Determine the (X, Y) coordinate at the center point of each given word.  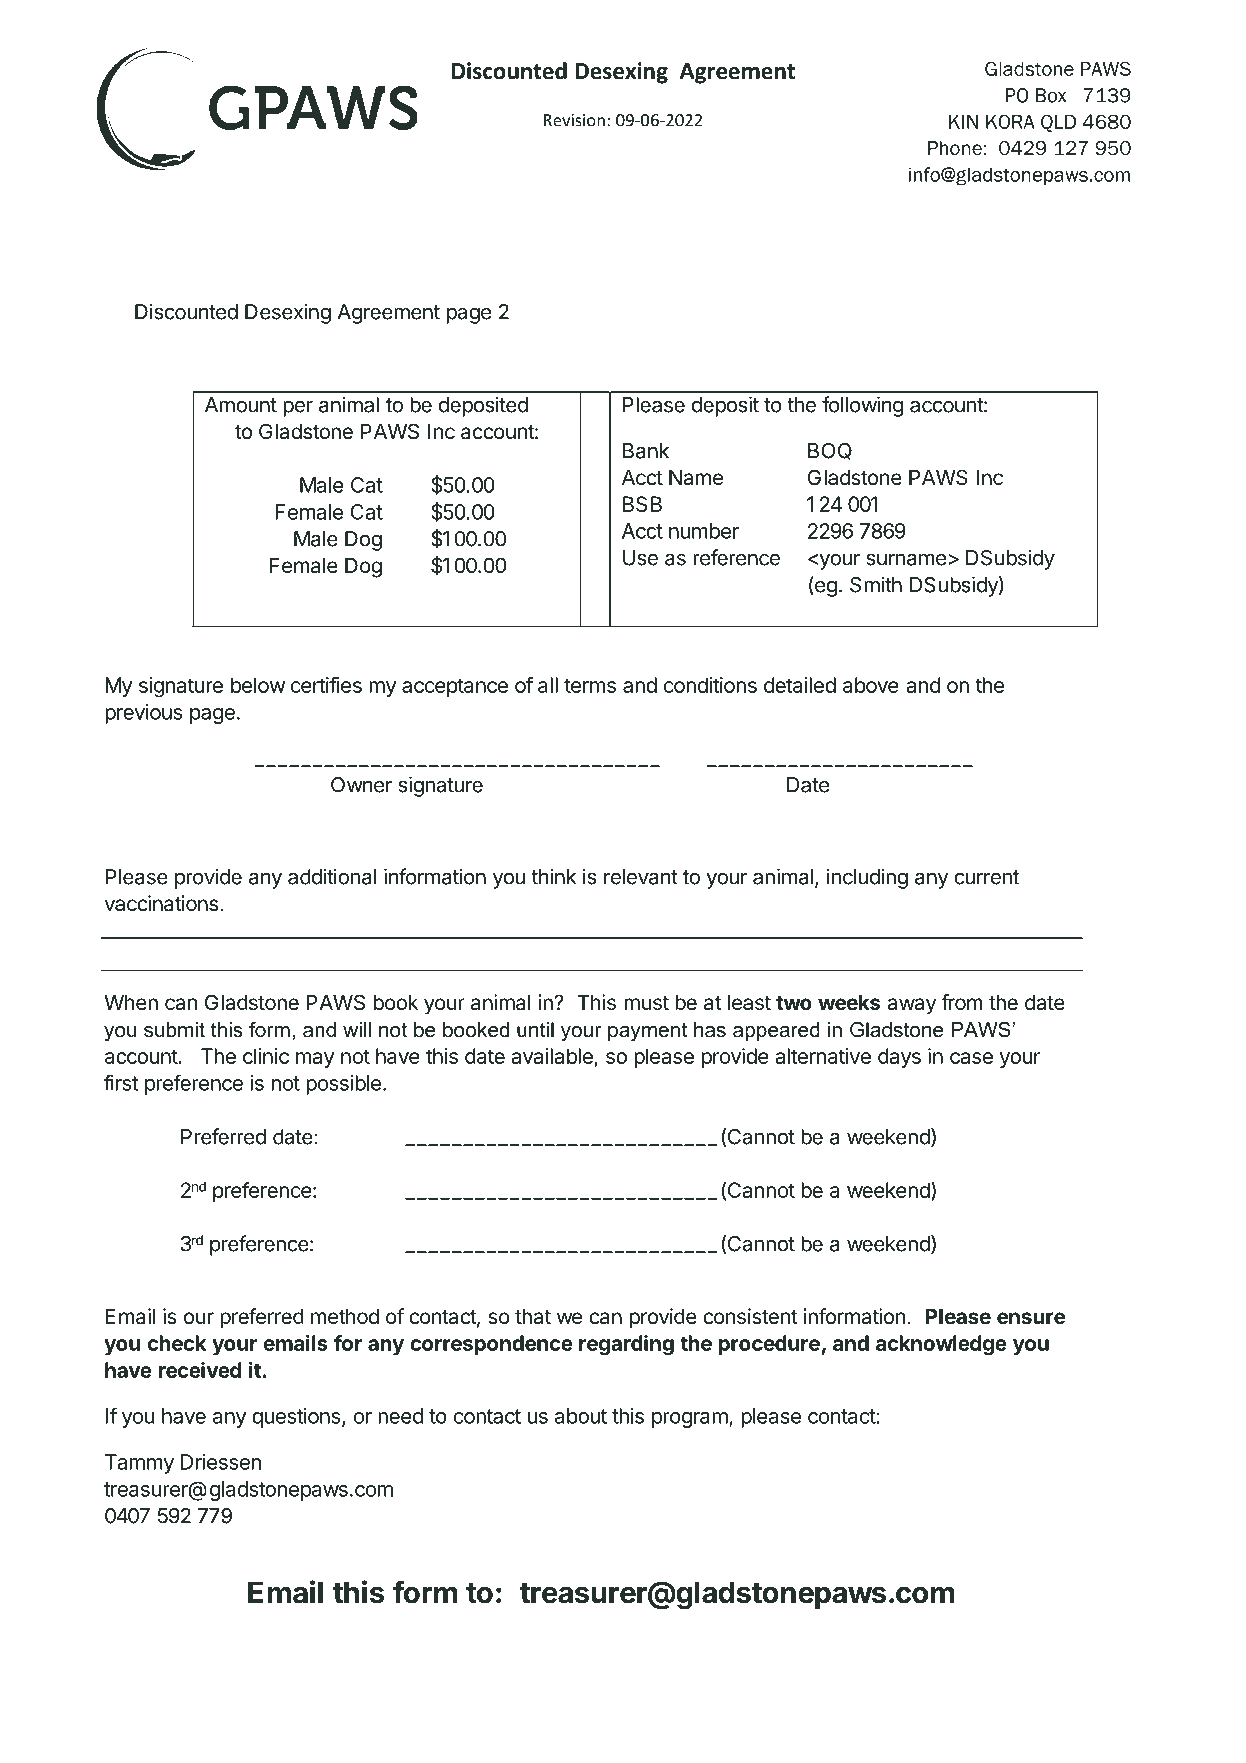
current (986, 877)
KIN (963, 122)
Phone (955, 148)
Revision (574, 120)
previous (143, 714)
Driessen (221, 1462)
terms (590, 685)
